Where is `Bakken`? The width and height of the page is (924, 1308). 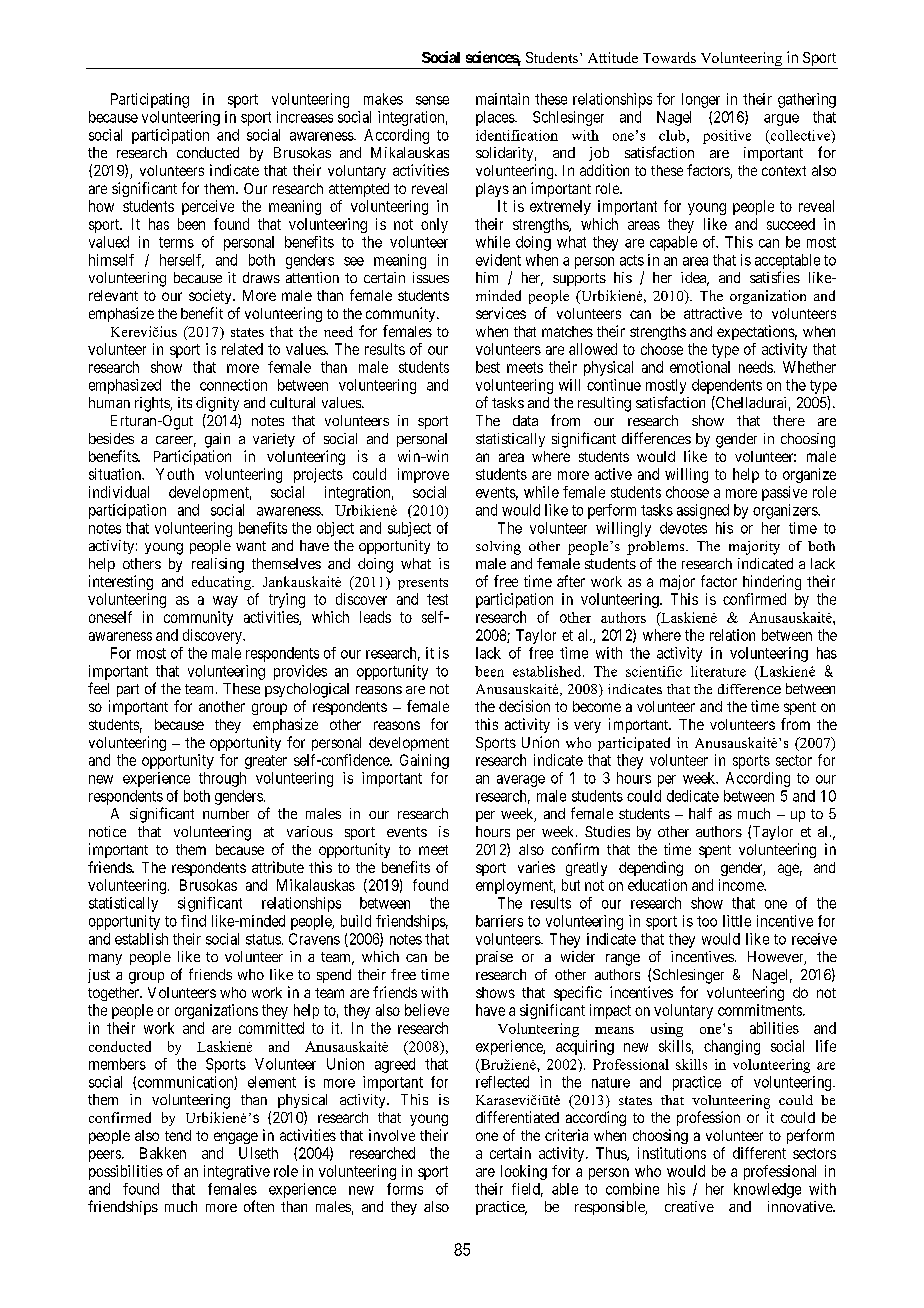
Bakken is located at coordinates (163, 1153).
